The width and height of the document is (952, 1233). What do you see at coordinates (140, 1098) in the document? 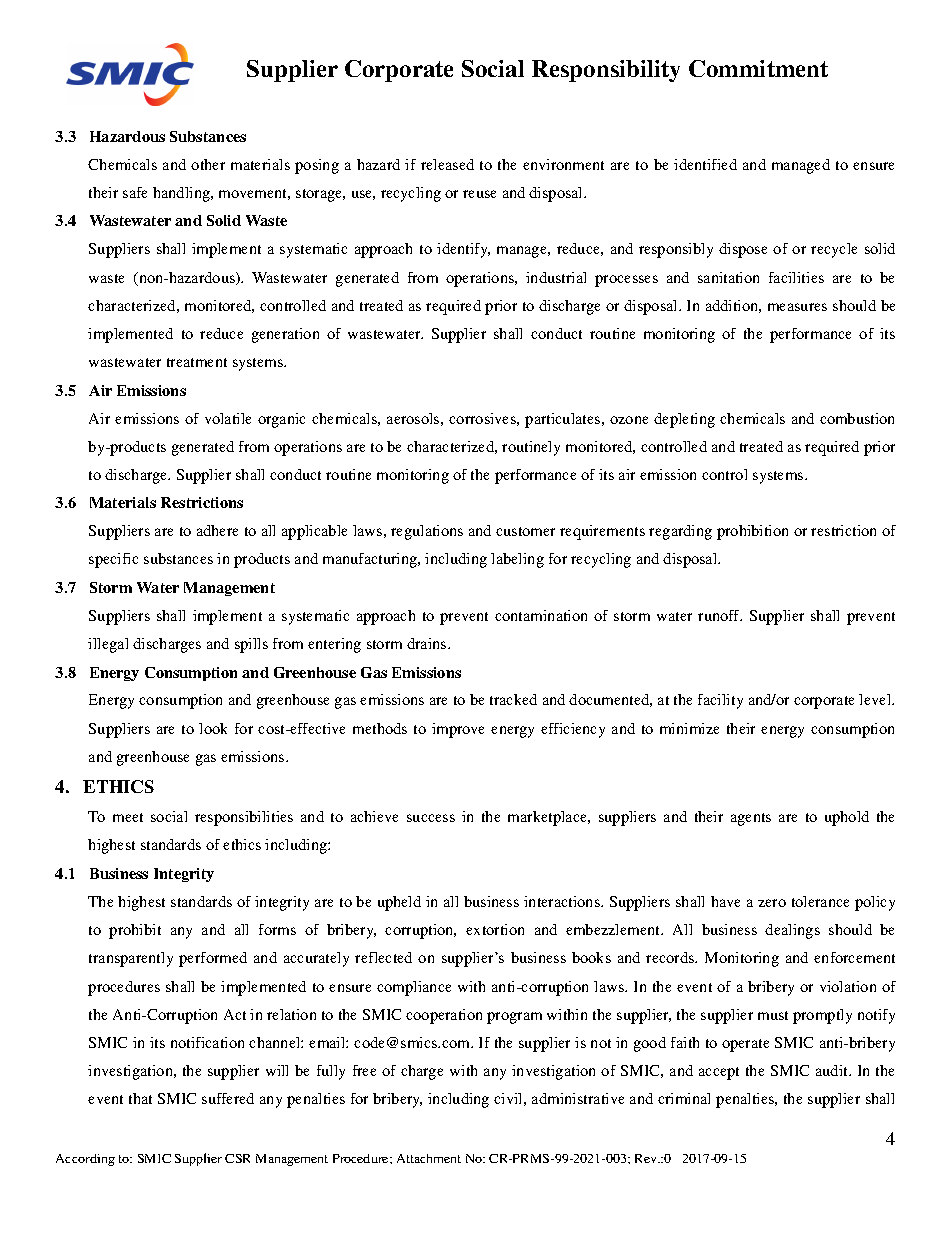
I see `that` at bounding box center [140, 1098].
